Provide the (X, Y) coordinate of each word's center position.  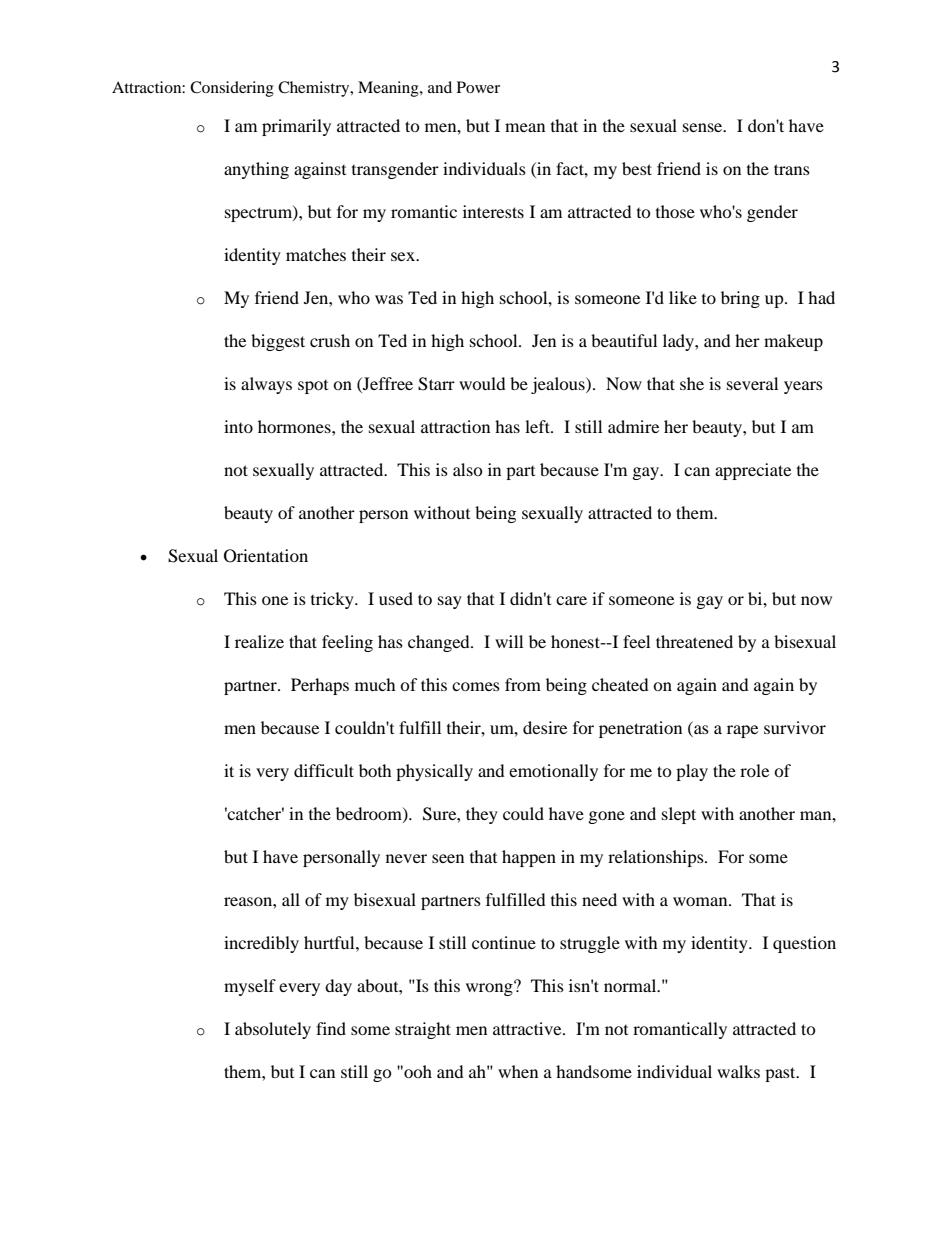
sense (704, 127)
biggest (278, 342)
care (571, 600)
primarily (296, 127)
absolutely (273, 1030)
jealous (559, 385)
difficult (324, 770)
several (752, 383)
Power (478, 87)
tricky (333, 600)
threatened (694, 641)
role (754, 770)
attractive (528, 1028)
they (482, 815)
